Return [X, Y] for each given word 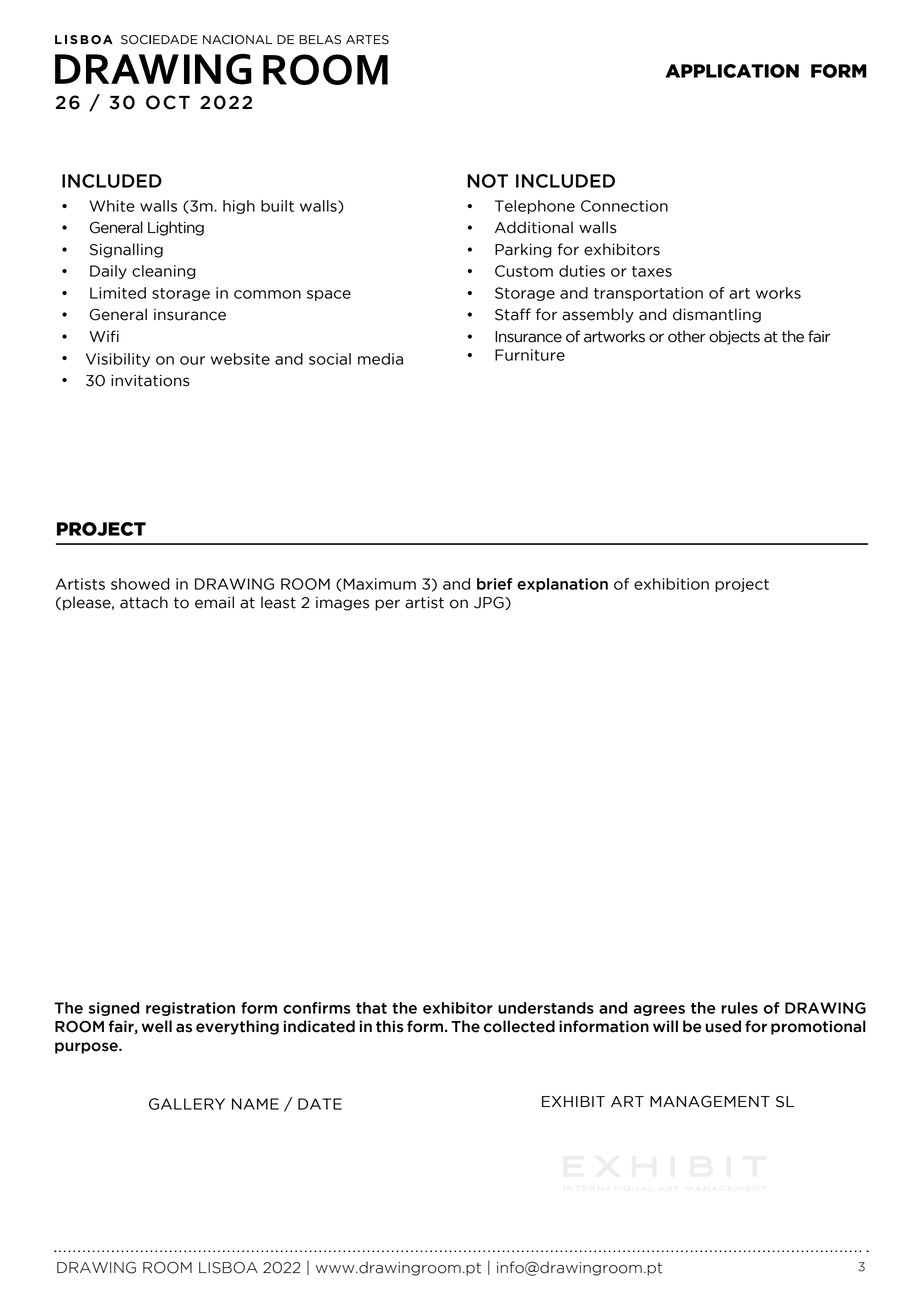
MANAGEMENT [710, 1101]
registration [190, 1009]
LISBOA [228, 1267]
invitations [150, 380]
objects [734, 337]
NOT [487, 181]
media [380, 359]
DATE [320, 1104]
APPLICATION [732, 71]
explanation [562, 585]
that [371, 1008]
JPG [490, 603]
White [112, 206]
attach [144, 602]
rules [739, 1008]
